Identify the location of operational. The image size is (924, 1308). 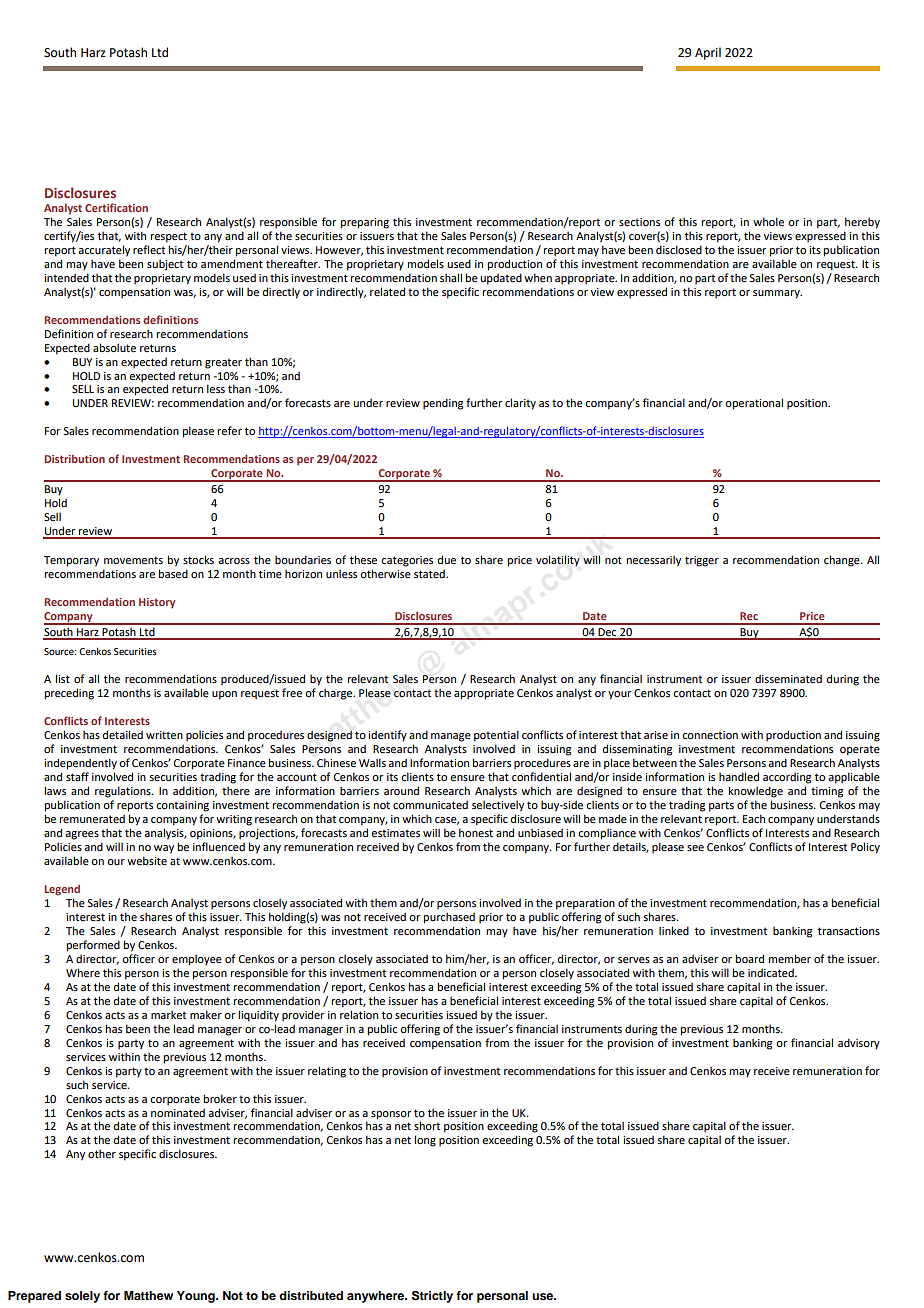
(754, 404).
